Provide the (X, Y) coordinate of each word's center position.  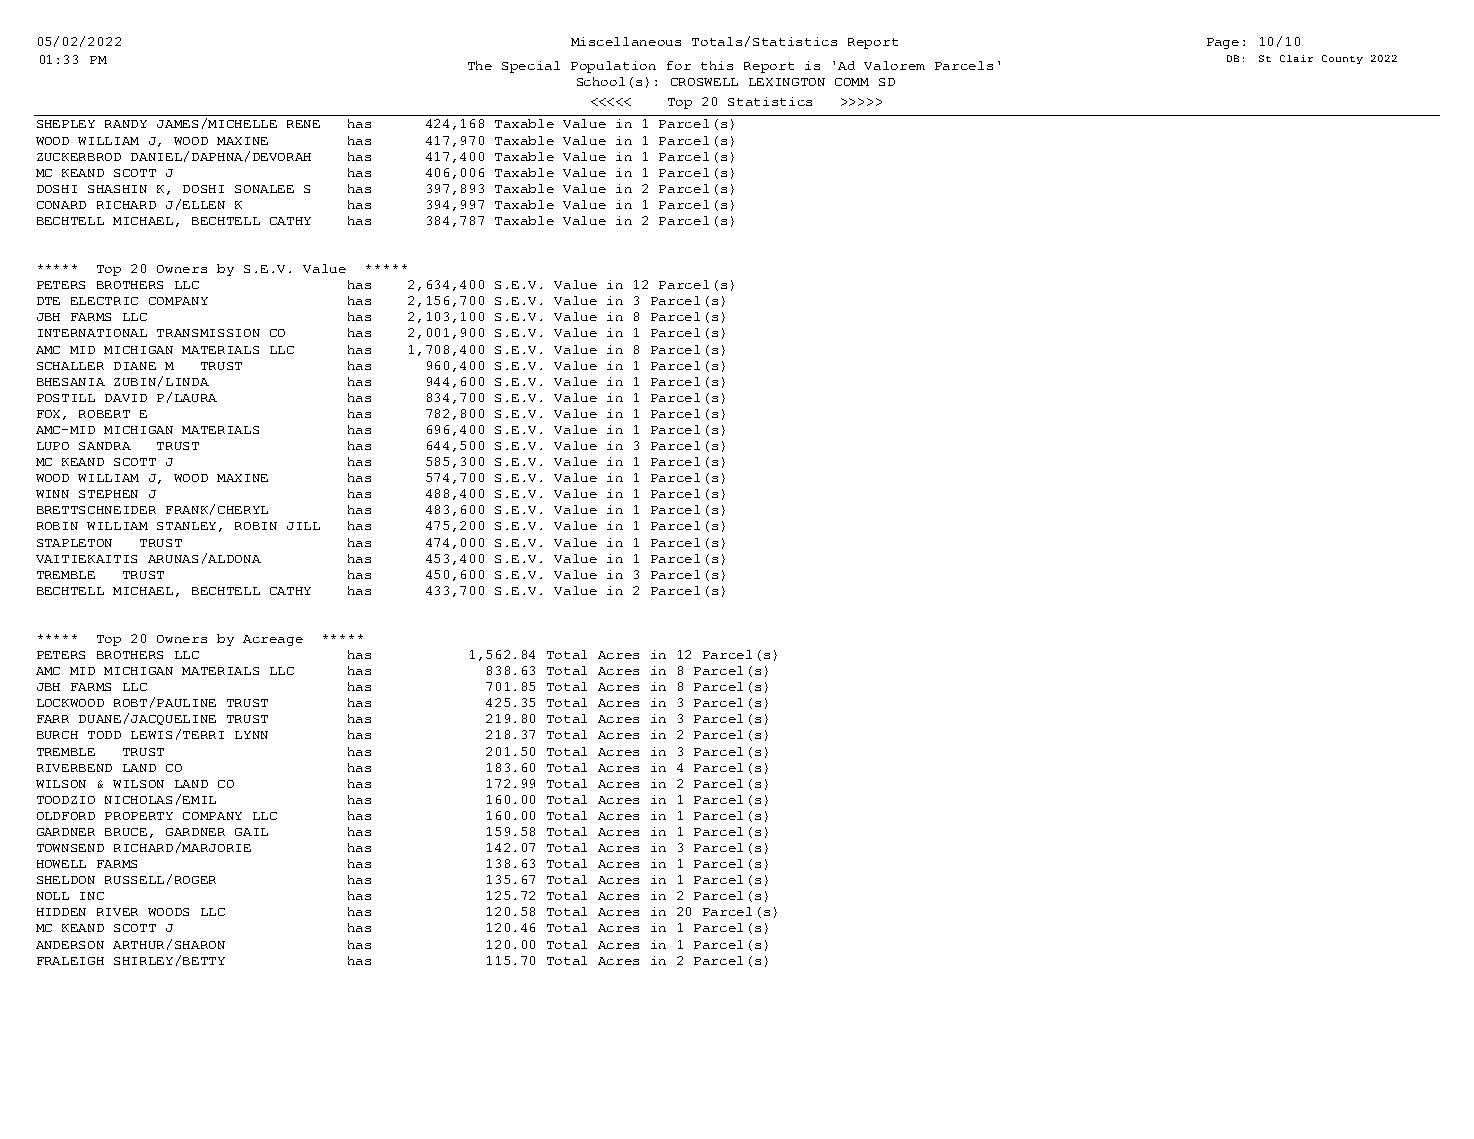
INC (92, 896)
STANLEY (188, 527)
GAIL (251, 832)
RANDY (126, 124)
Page (1223, 43)
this (717, 65)
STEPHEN (108, 494)
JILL (303, 526)
